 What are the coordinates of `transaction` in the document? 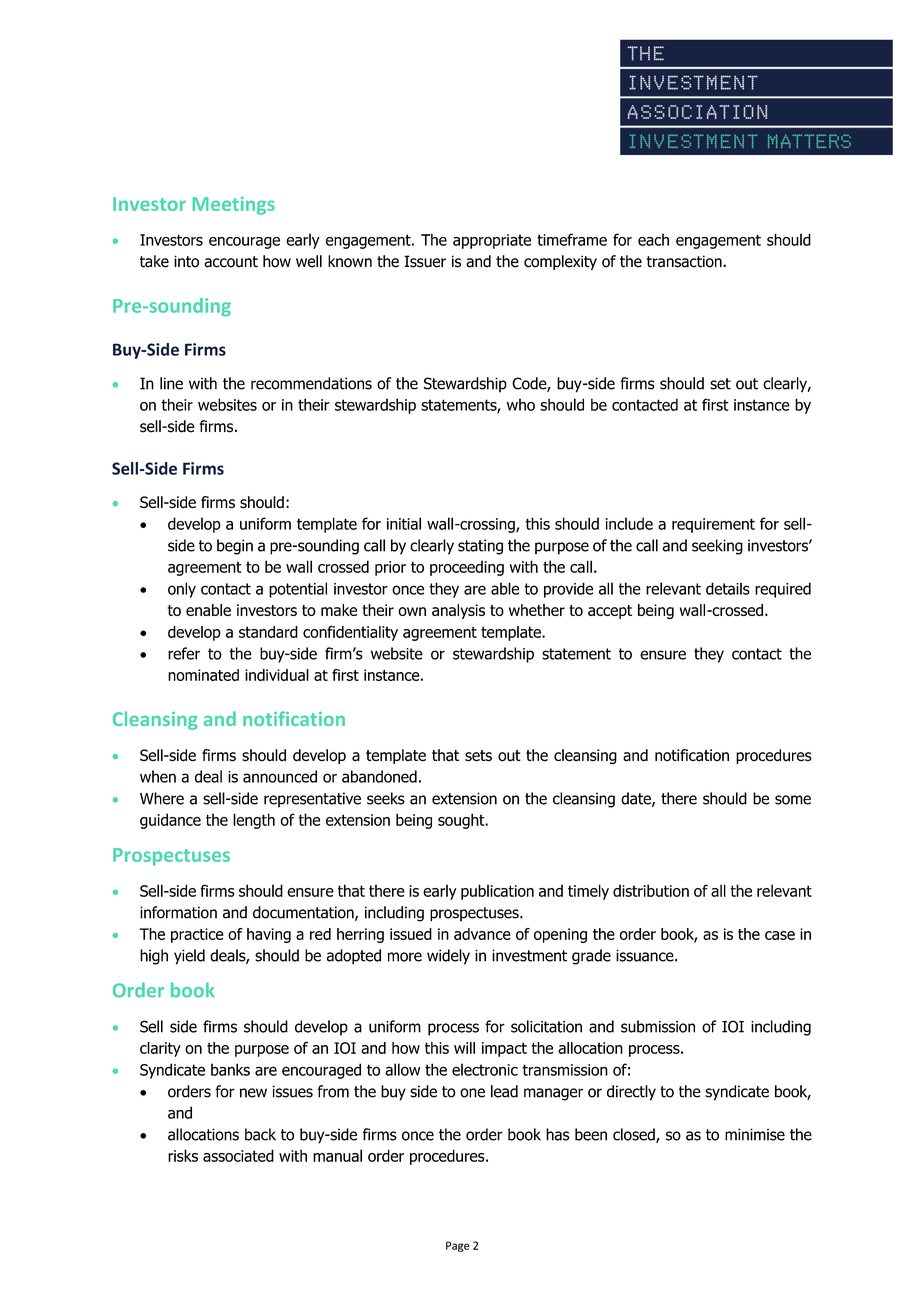 It's located at (685, 261).
